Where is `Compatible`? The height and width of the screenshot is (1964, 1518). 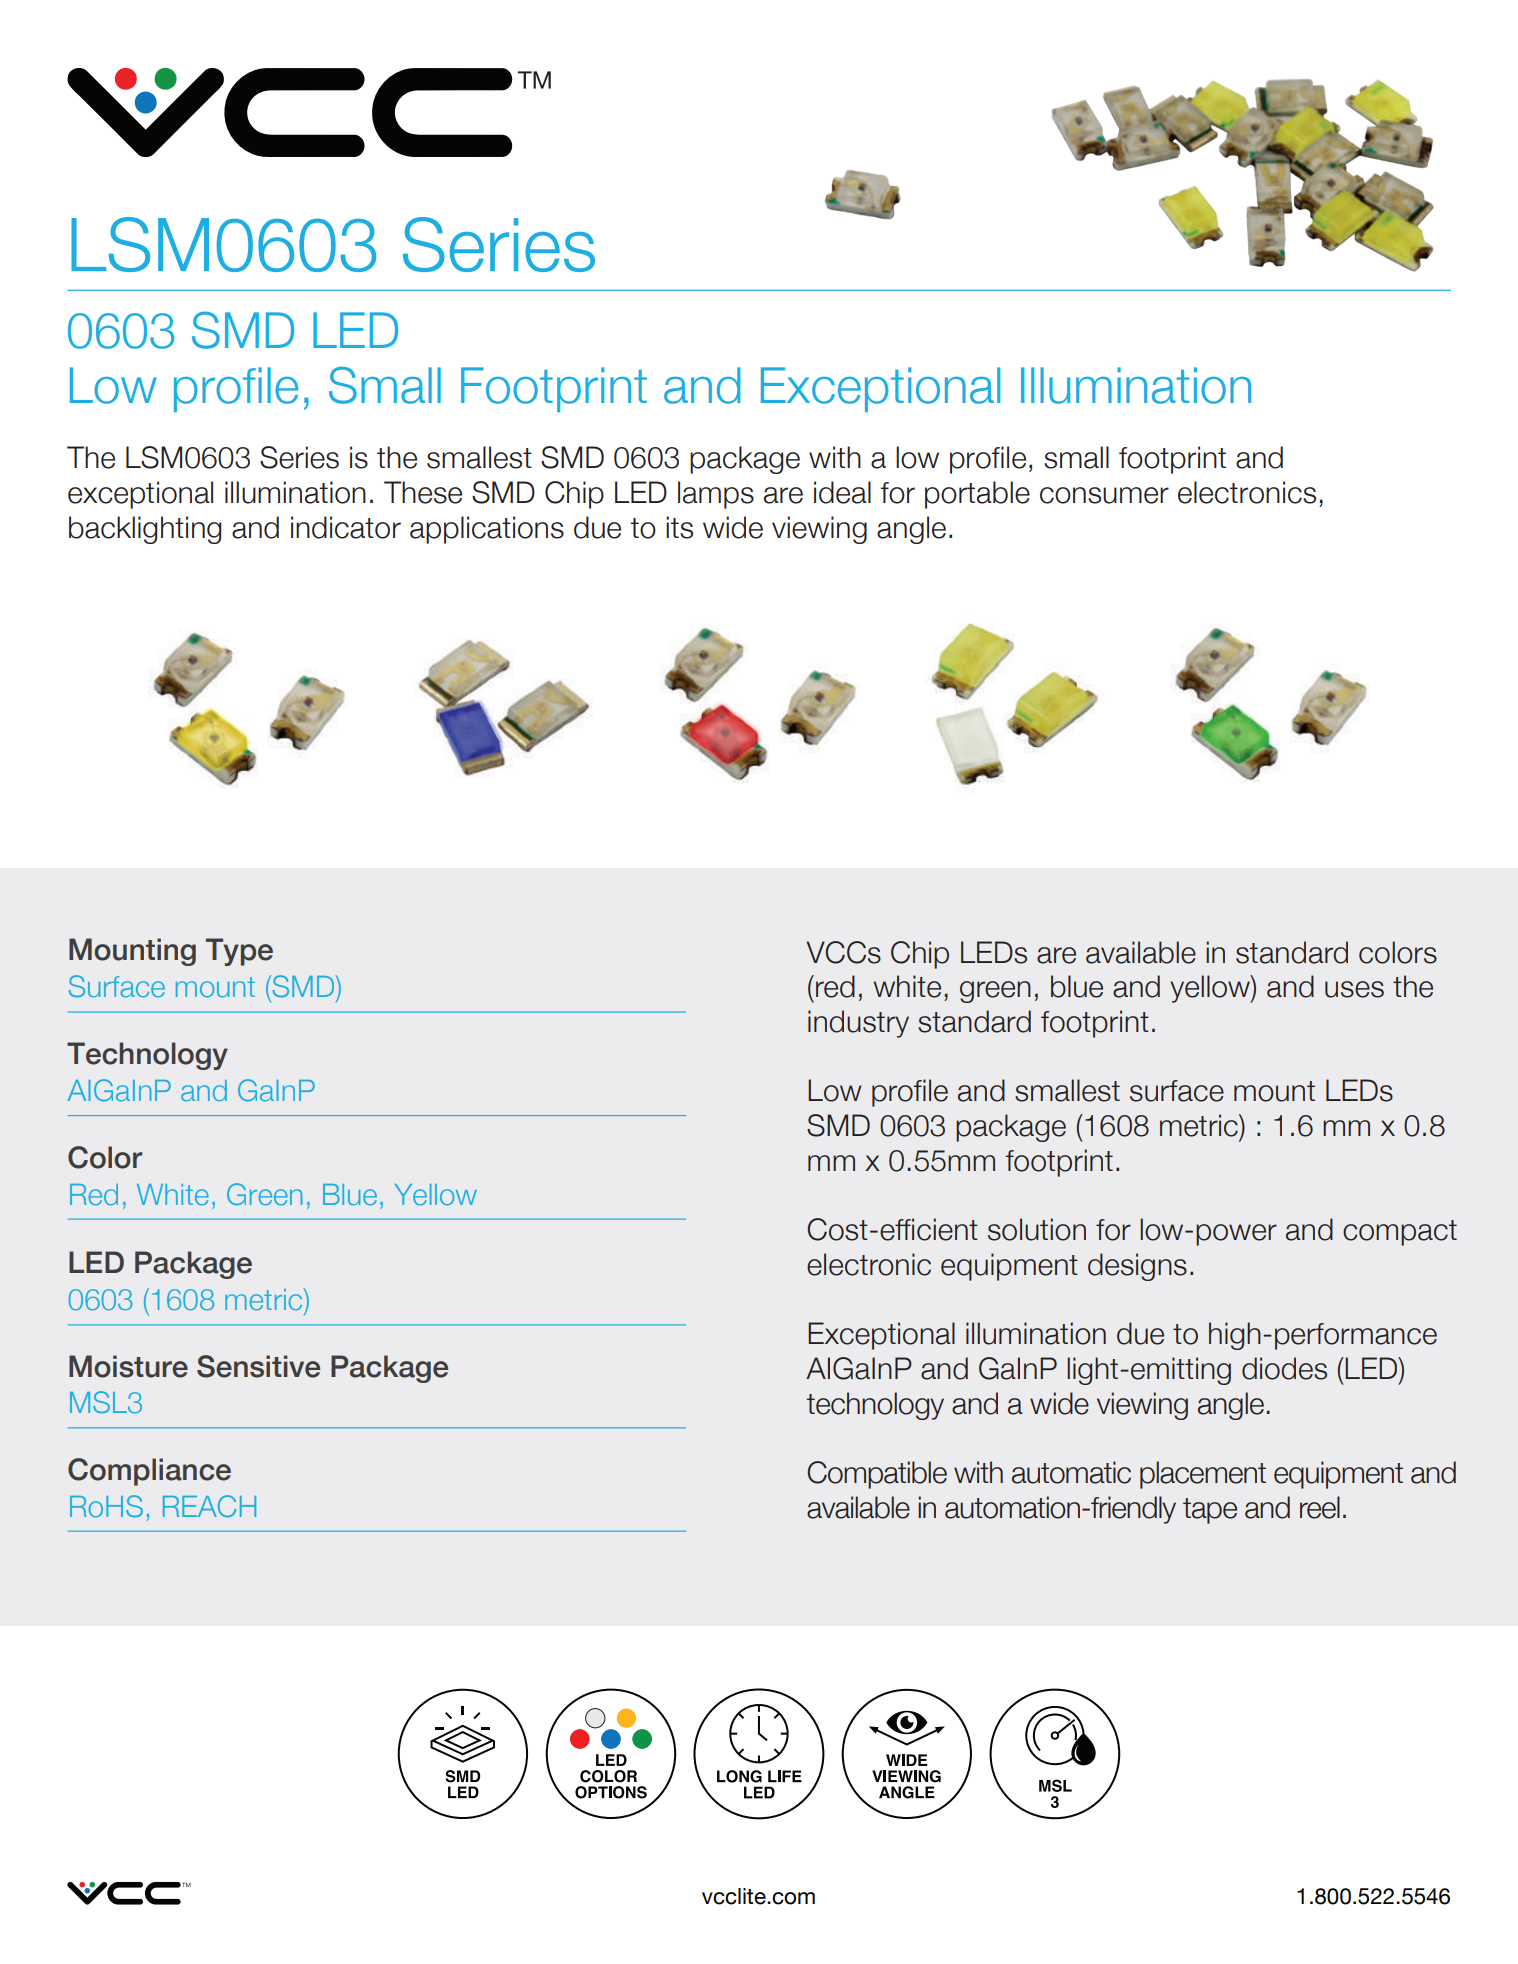
Compatible is located at coordinates (877, 1475).
